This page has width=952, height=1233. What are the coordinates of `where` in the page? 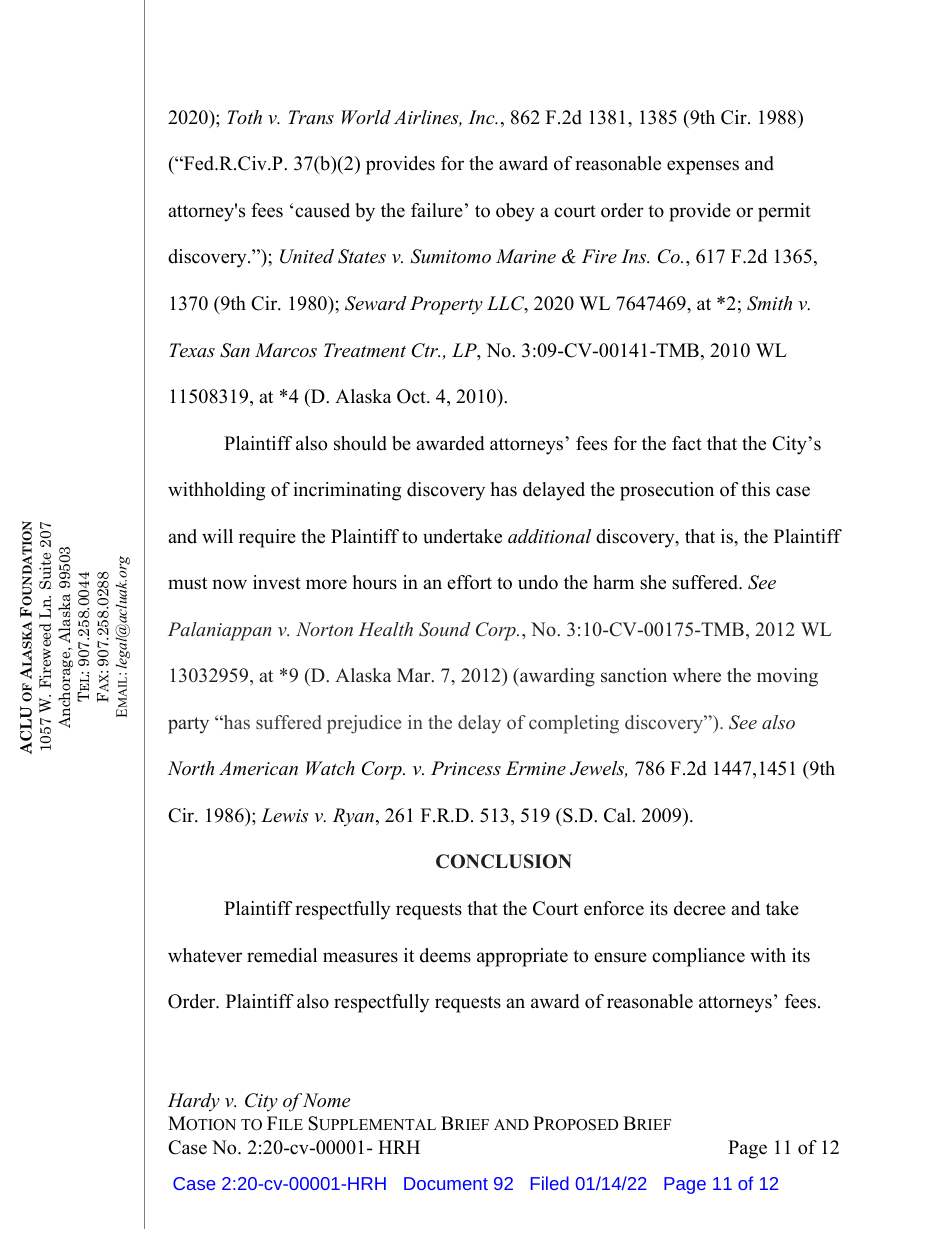 It's located at (696, 675).
